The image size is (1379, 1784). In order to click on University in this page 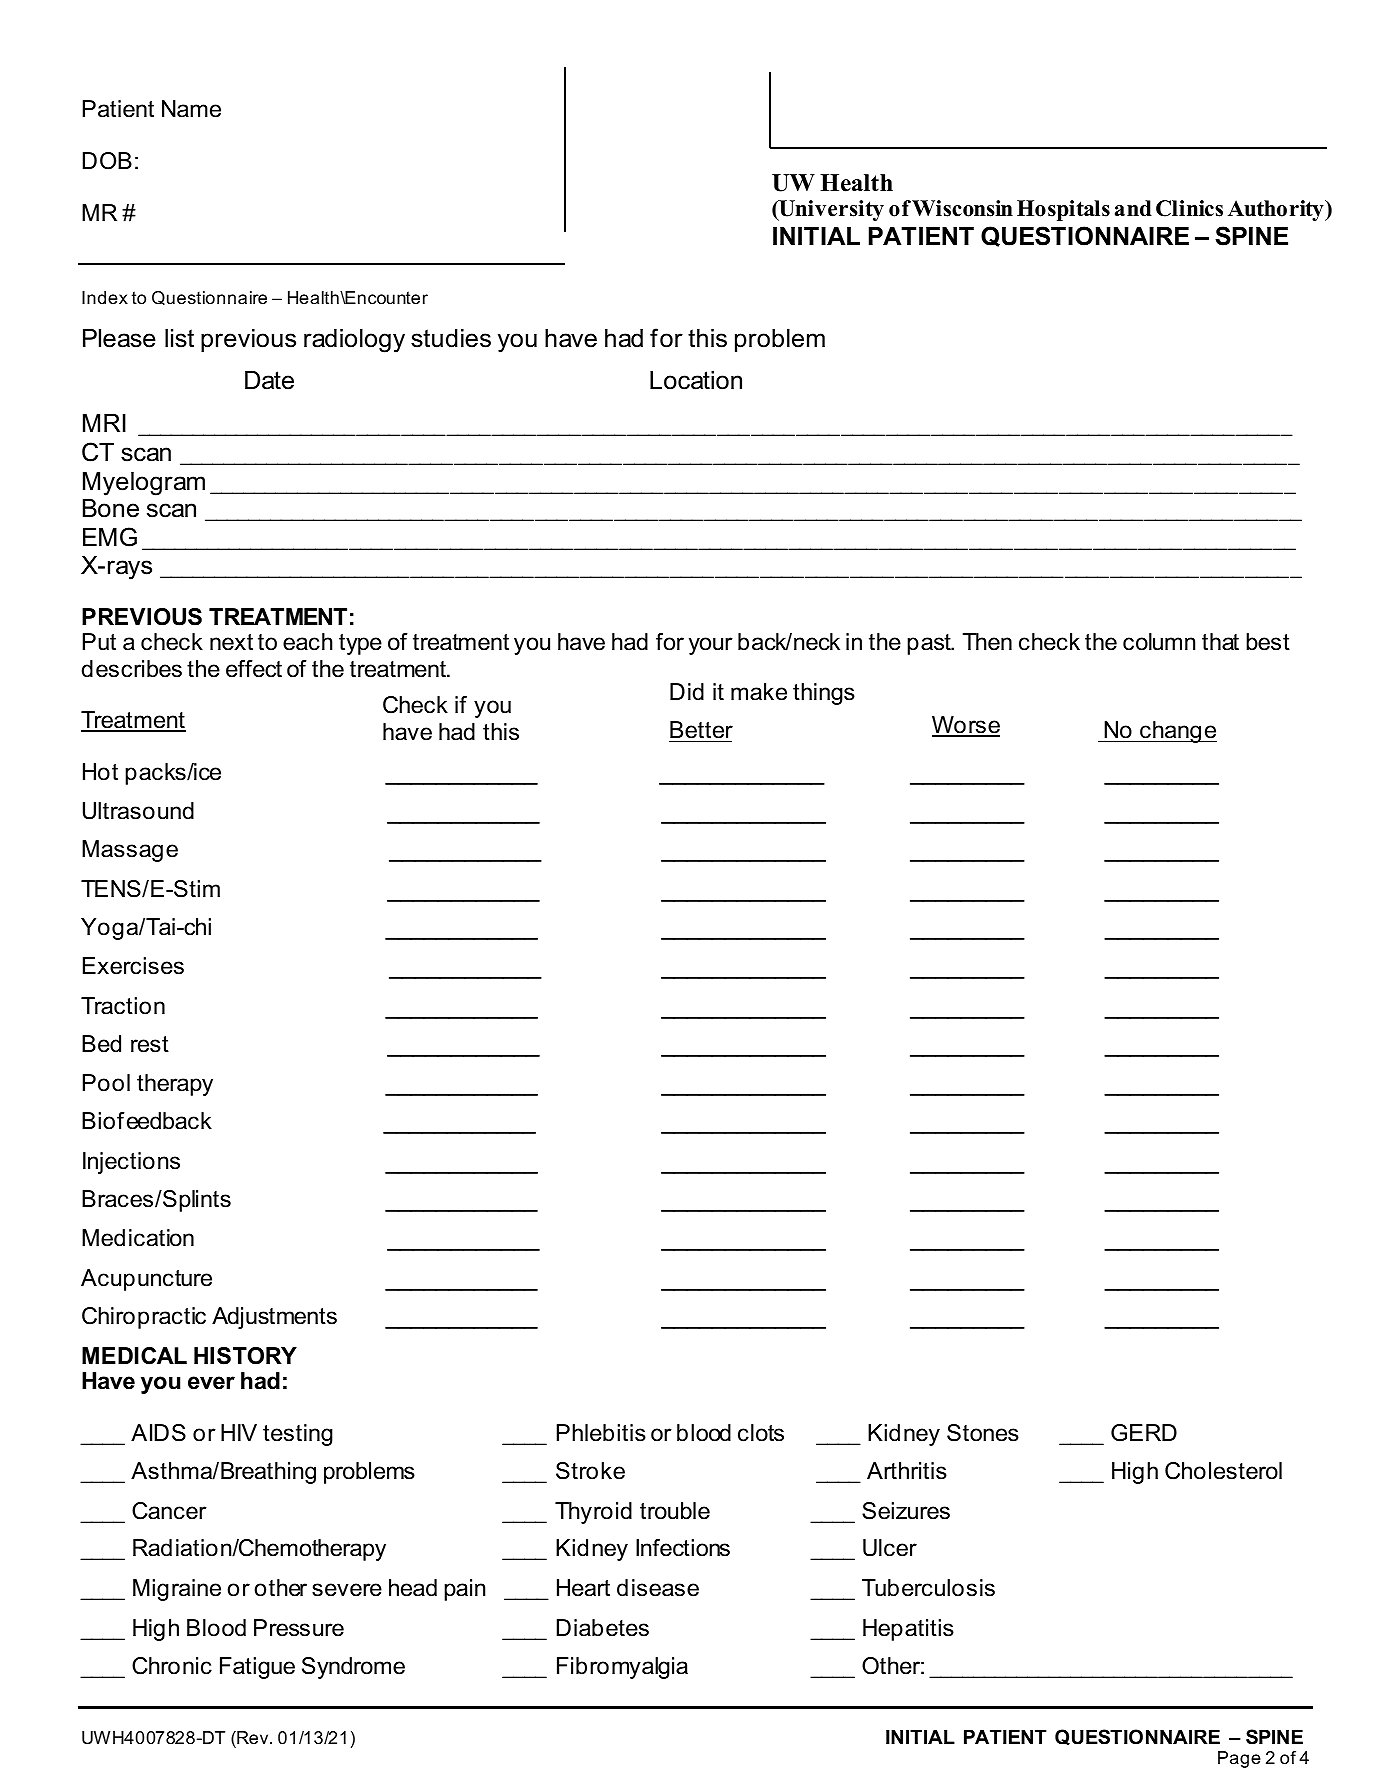, I will do `click(830, 210)`.
